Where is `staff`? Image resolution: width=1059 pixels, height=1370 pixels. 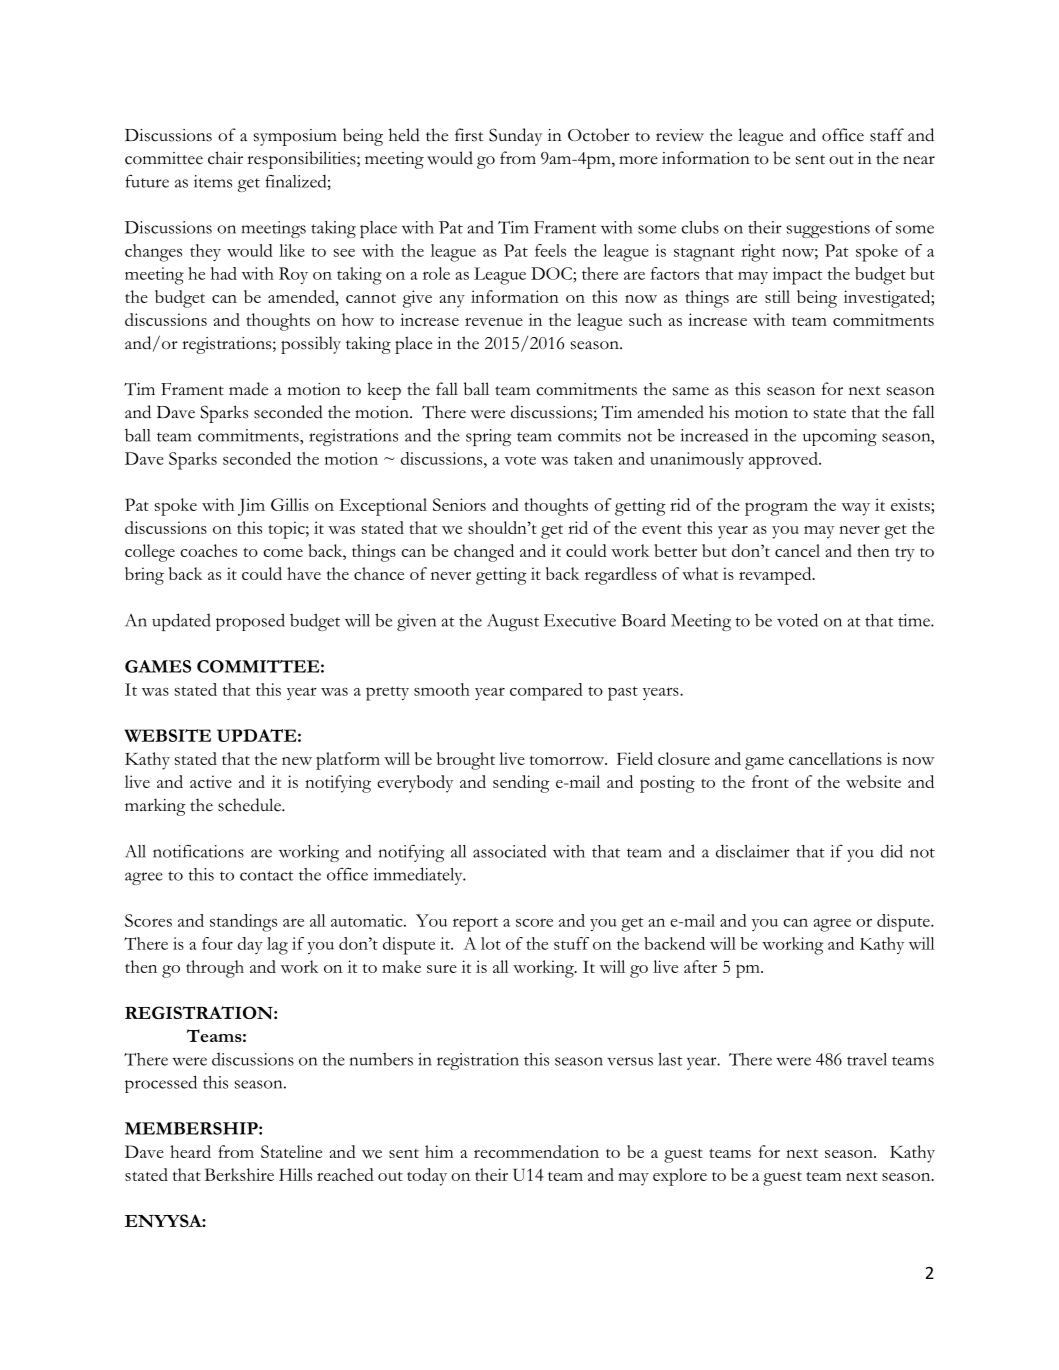
staff is located at coordinates (887, 135).
